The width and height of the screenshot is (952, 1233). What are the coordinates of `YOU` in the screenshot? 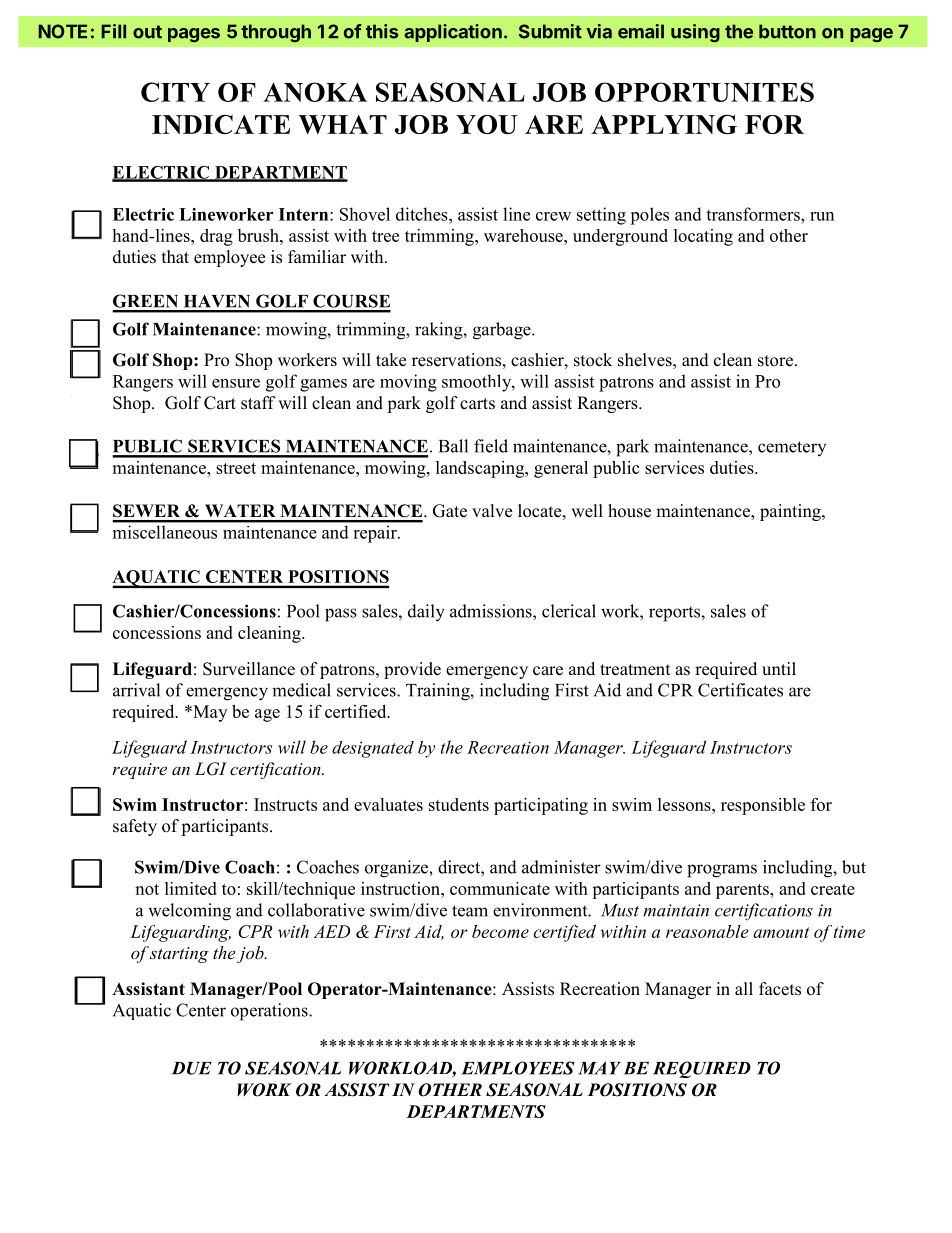 It's located at (487, 124).
